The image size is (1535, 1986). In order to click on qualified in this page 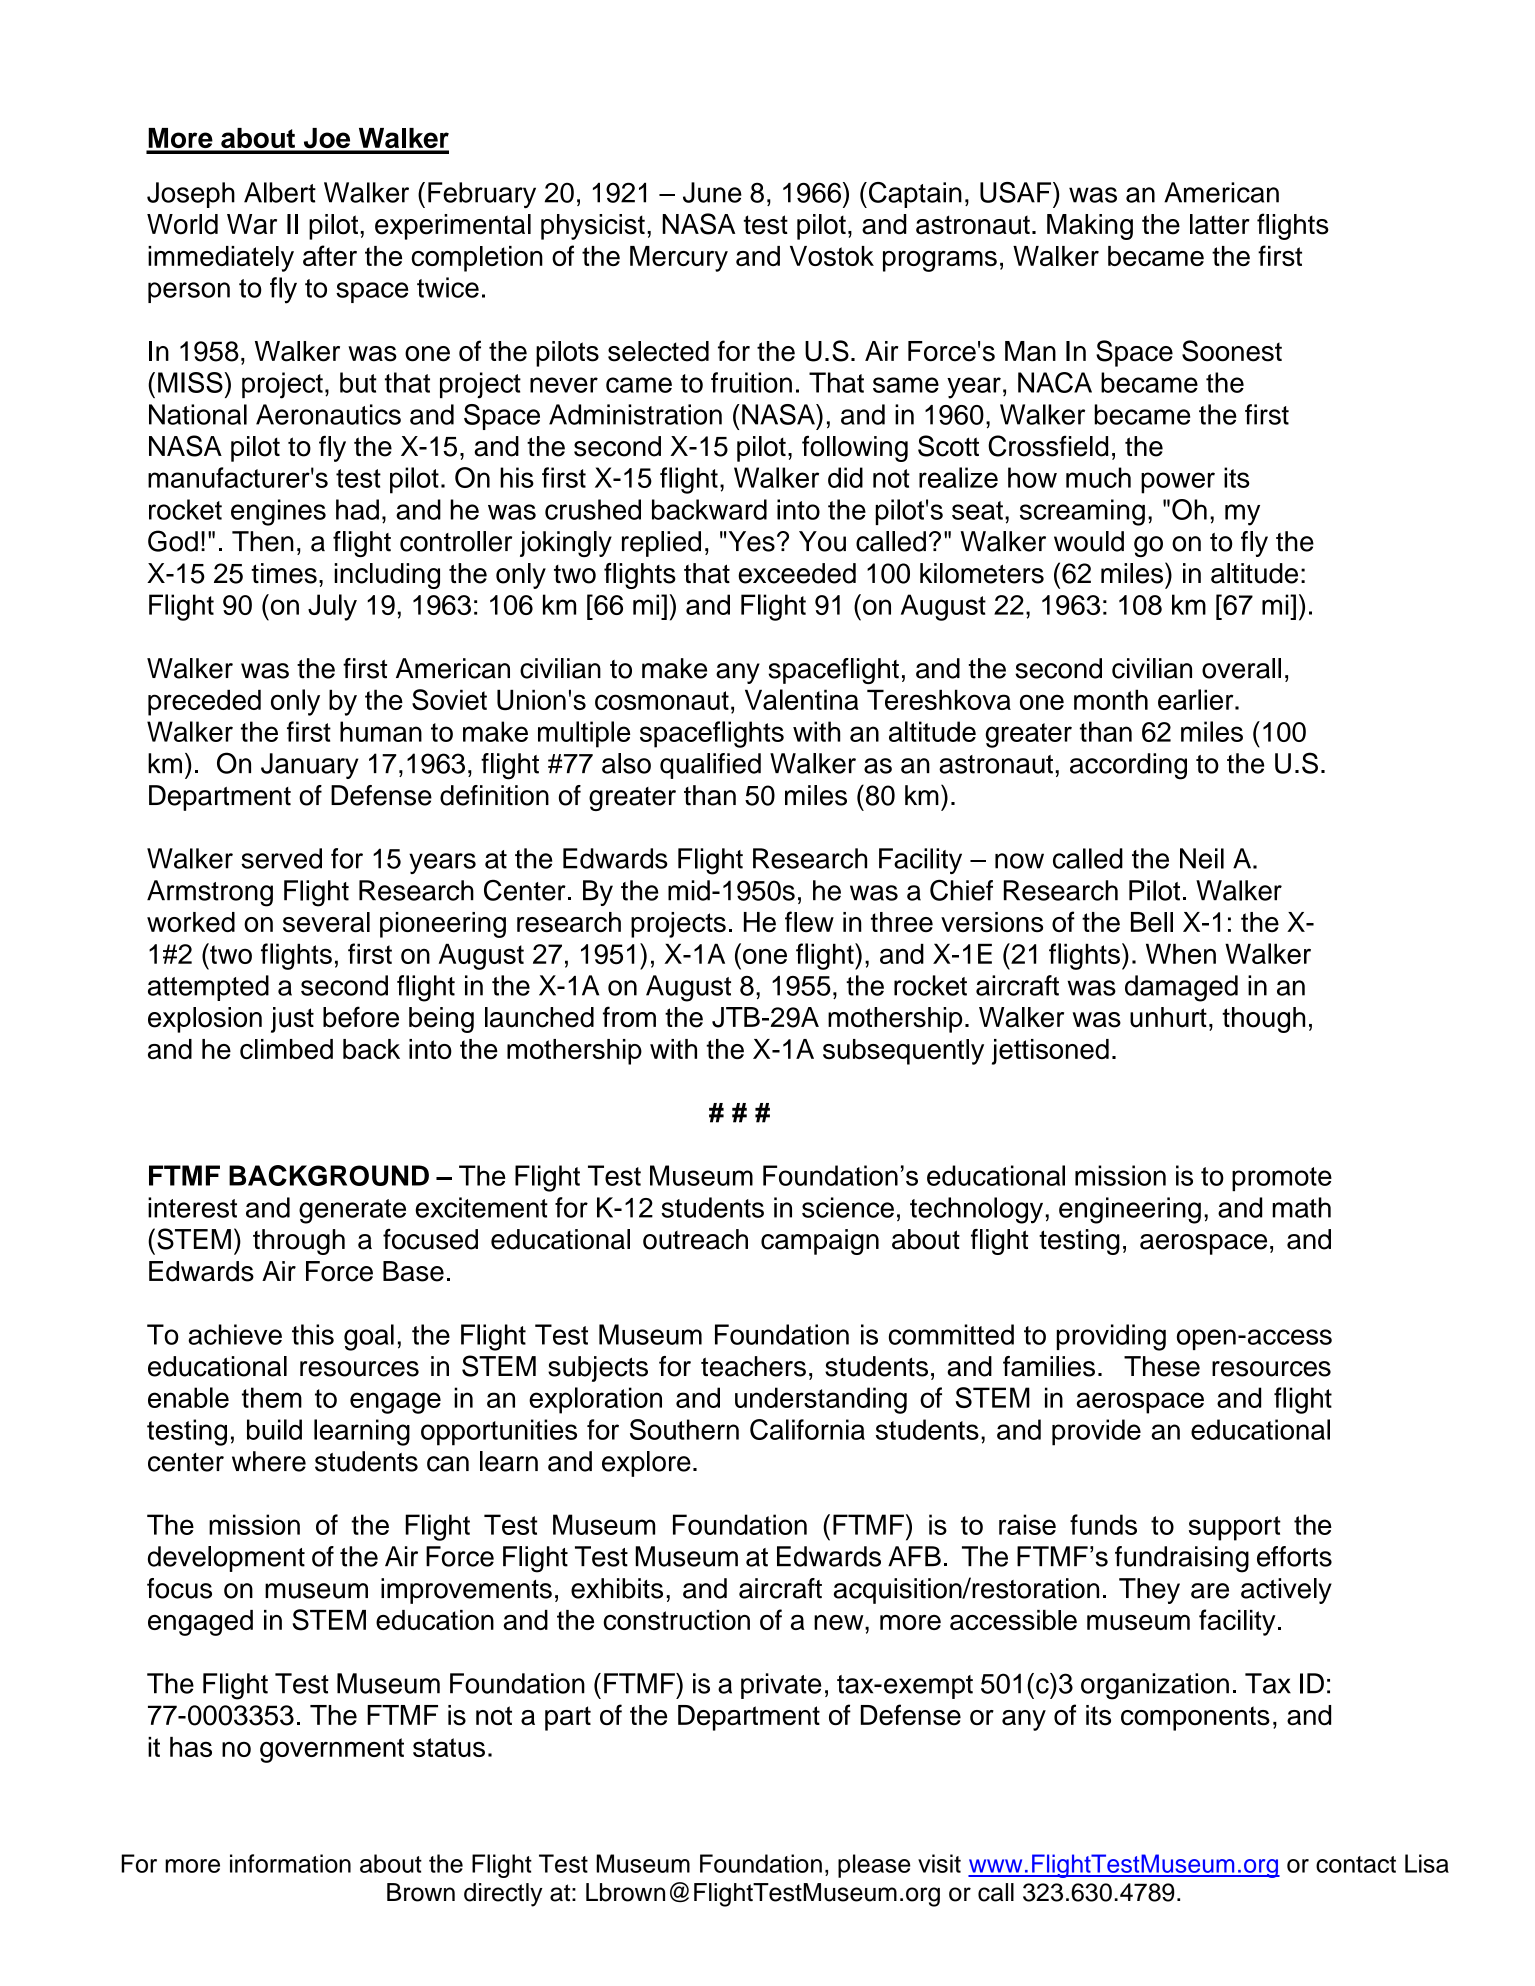, I will do `click(710, 766)`.
